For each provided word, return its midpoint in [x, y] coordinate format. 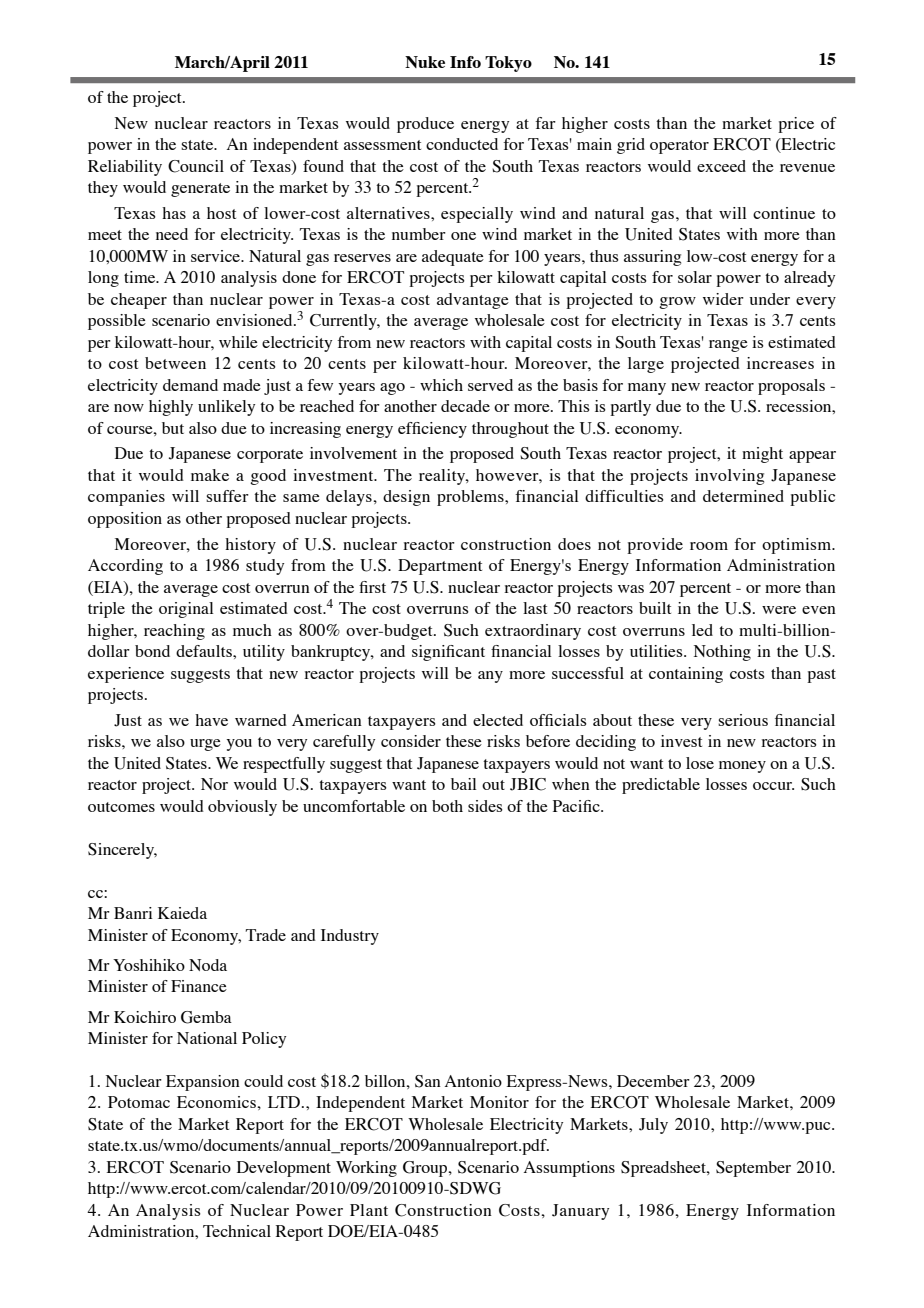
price [796, 125]
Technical [237, 1231]
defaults [205, 651]
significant [448, 653]
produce [425, 125]
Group [426, 1169]
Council [196, 166]
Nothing [722, 653]
